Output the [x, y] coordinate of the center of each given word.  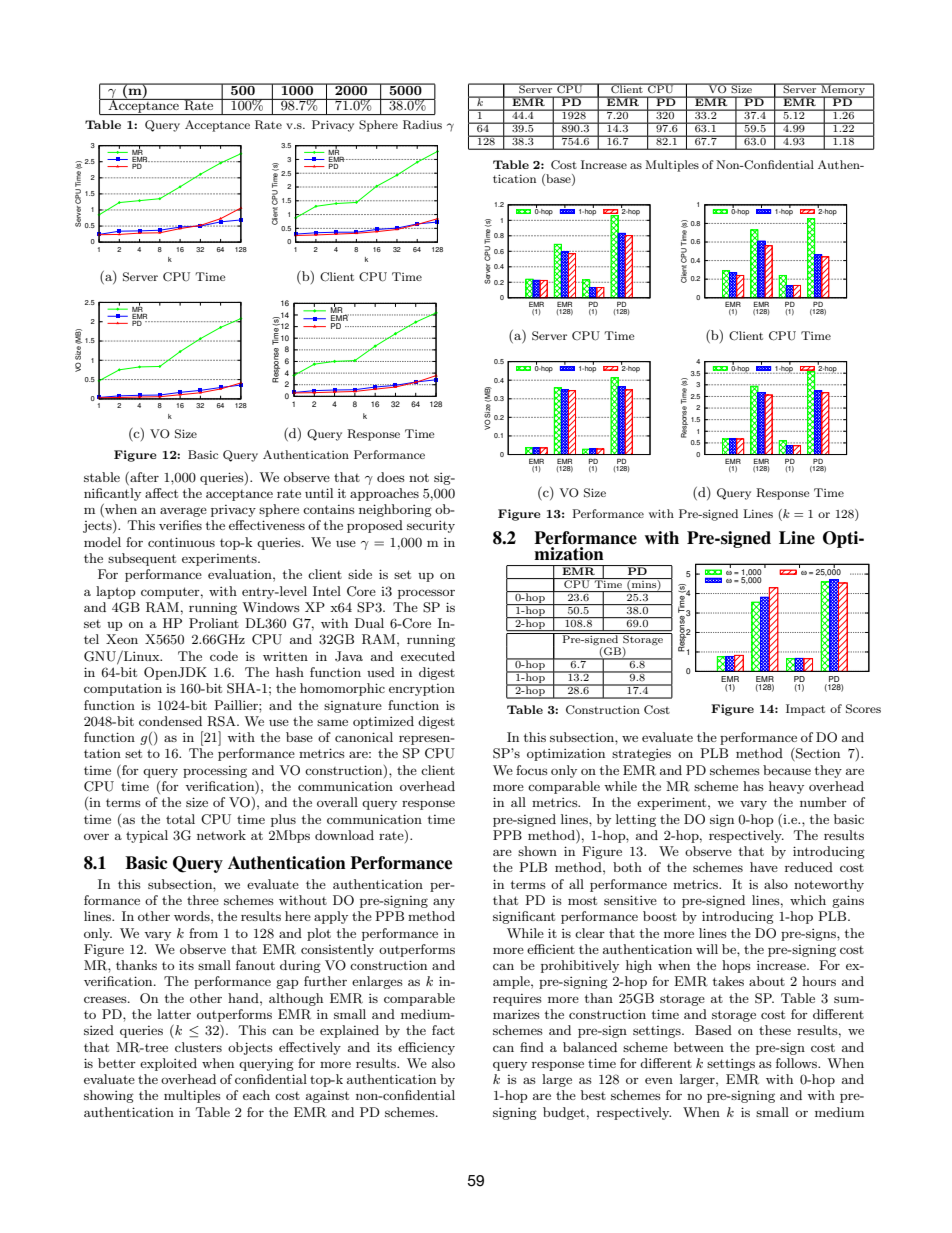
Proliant [214, 623]
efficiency [426, 1048]
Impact [805, 710]
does [391, 477]
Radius [422, 125]
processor [426, 594]
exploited [168, 1064]
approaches [384, 494]
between [699, 1047]
